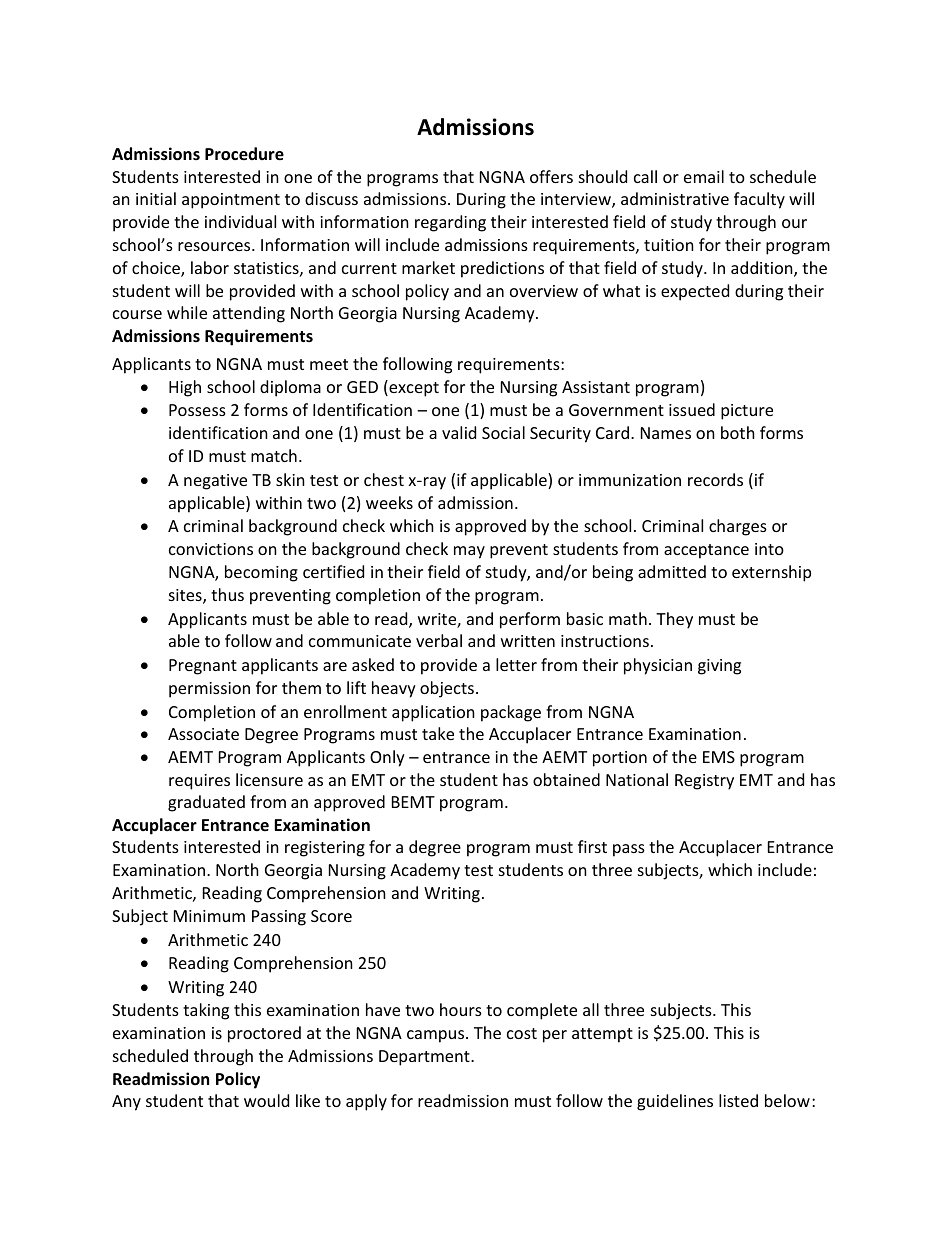 This screenshot has width=952, height=1233. What do you see at coordinates (715, 479) in the screenshot?
I see `records` at bounding box center [715, 479].
